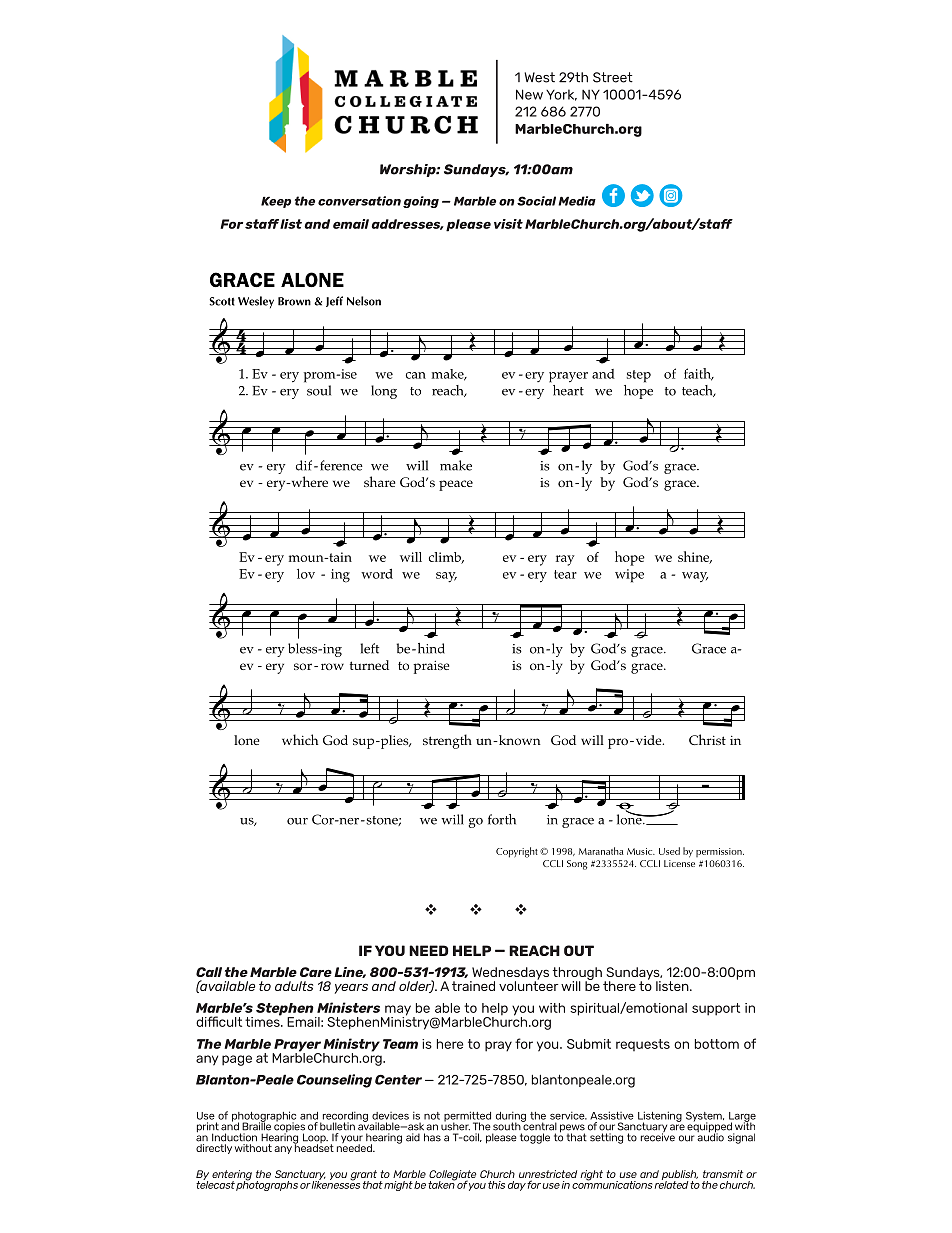 This screenshot has height=1233, width=952. What do you see at coordinates (695, 577) in the screenshot?
I see `way` at bounding box center [695, 577].
